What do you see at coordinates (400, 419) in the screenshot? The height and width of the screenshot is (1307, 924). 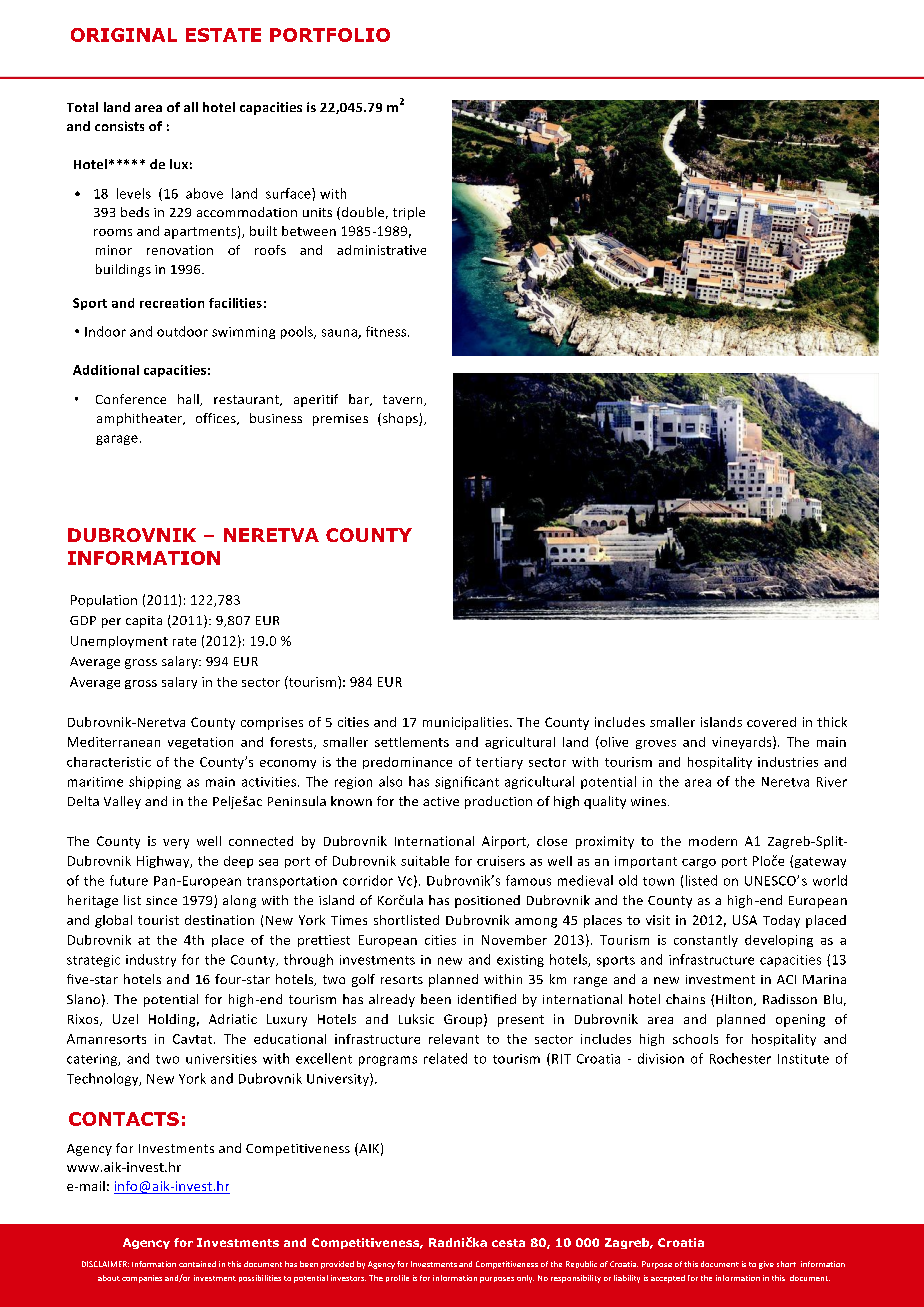 I see `shops` at bounding box center [400, 419].
